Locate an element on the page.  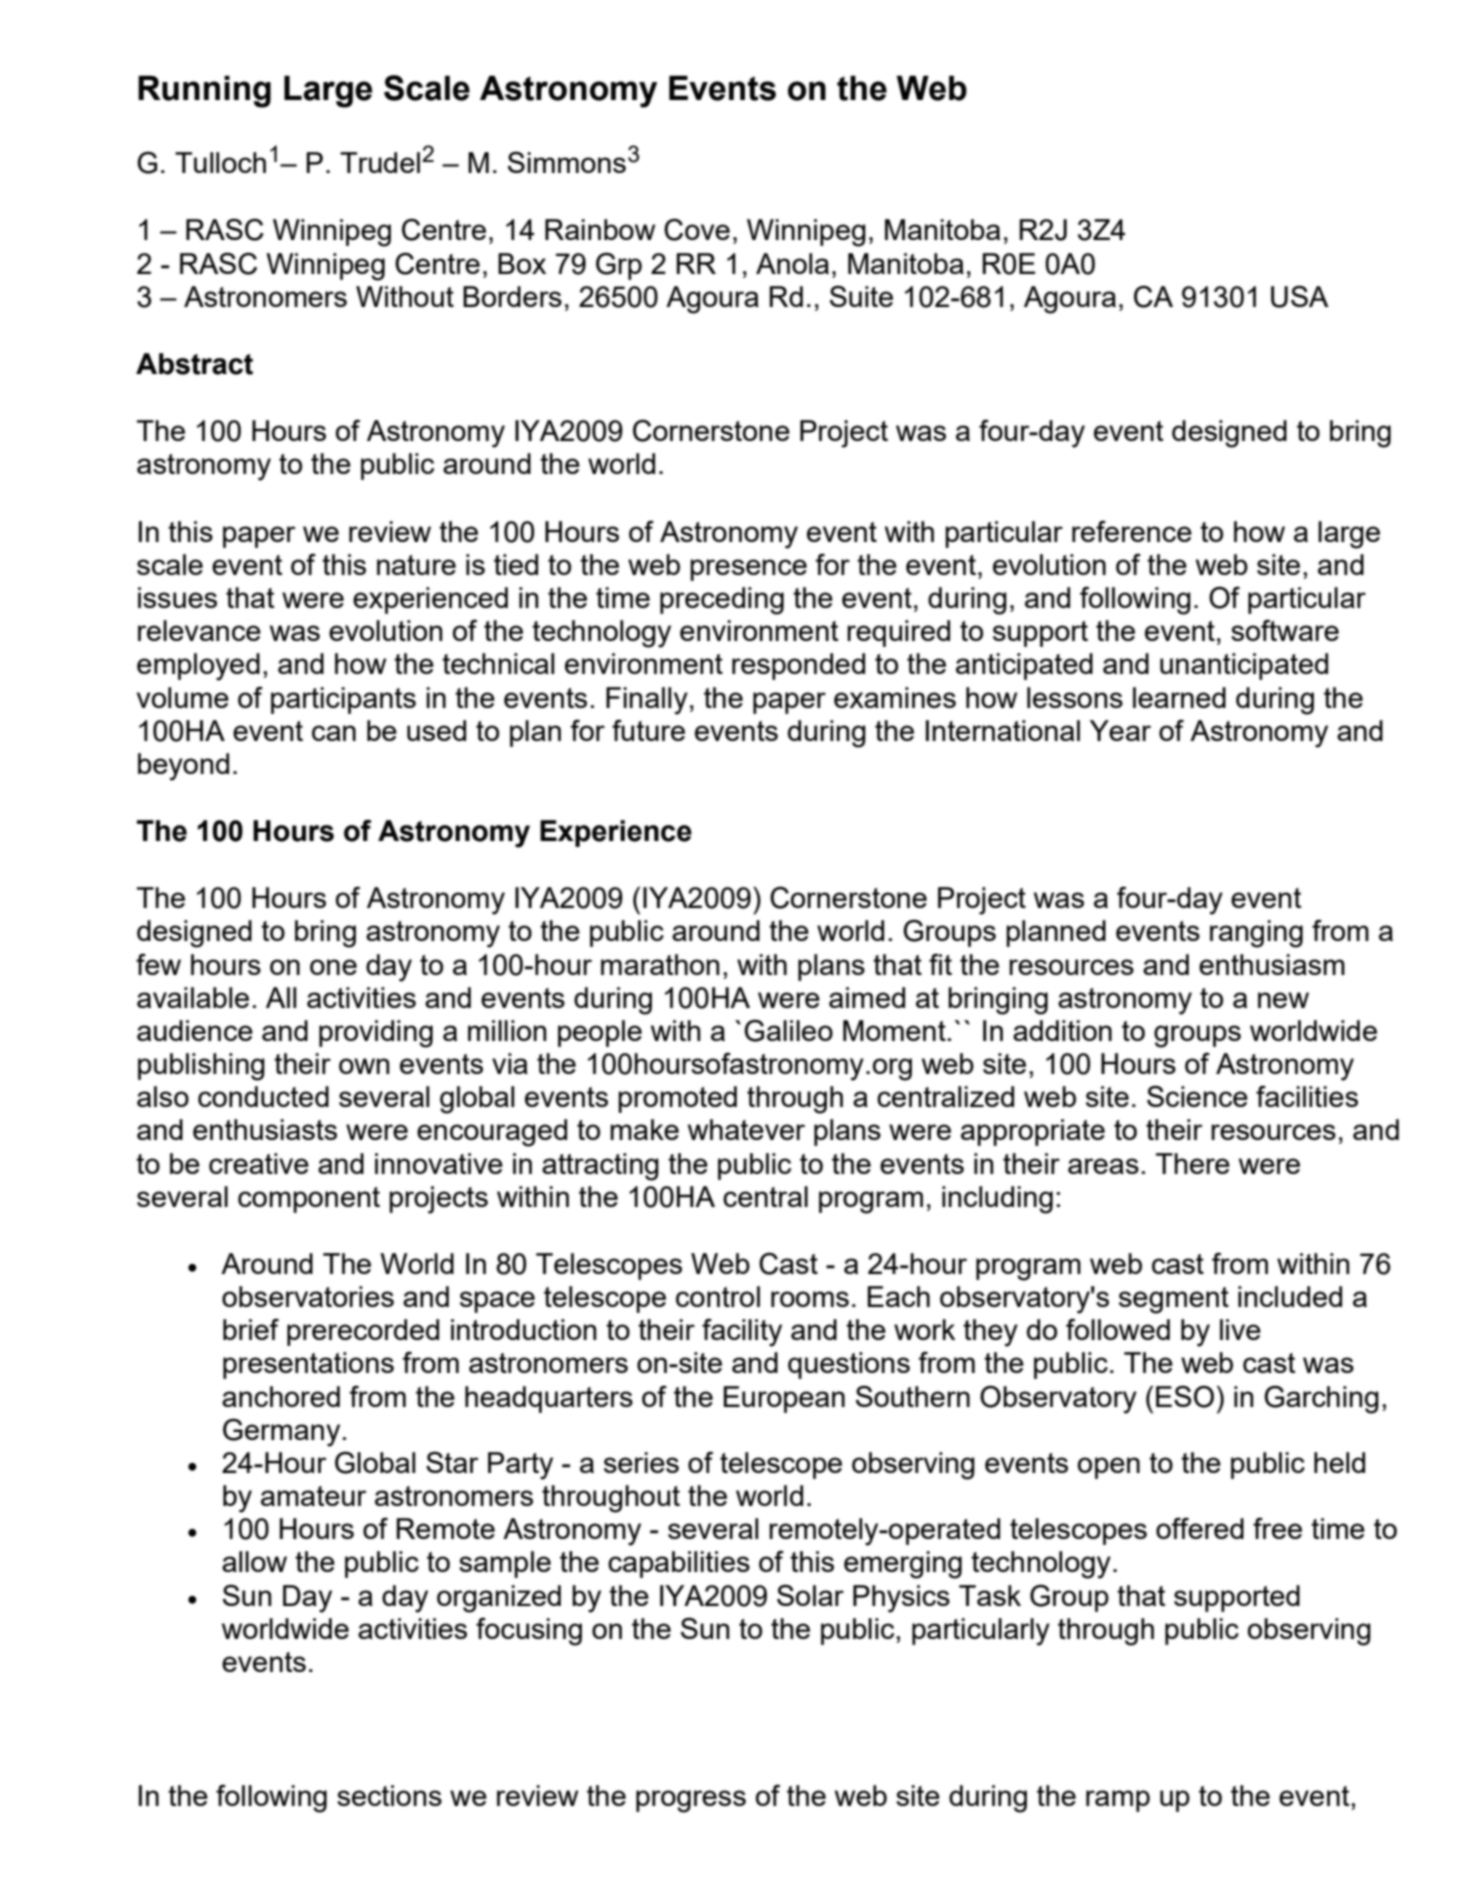
reference is located at coordinates (1132, 531).
